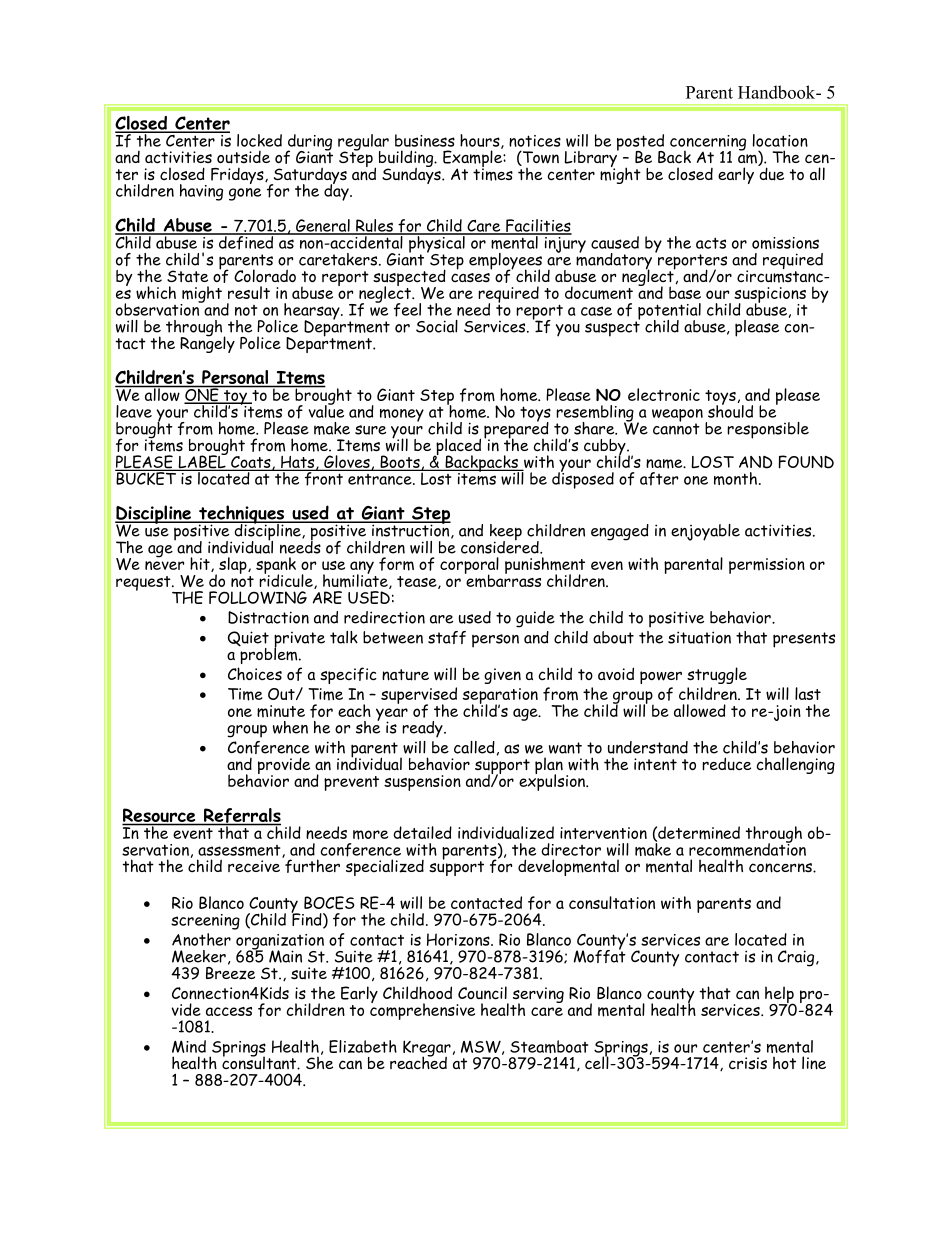 This screenshot has height=1233, width=952. What do you see at coordinates (730, 410) in the screenshot?
I see `should` at bounding box center [730, 410].
